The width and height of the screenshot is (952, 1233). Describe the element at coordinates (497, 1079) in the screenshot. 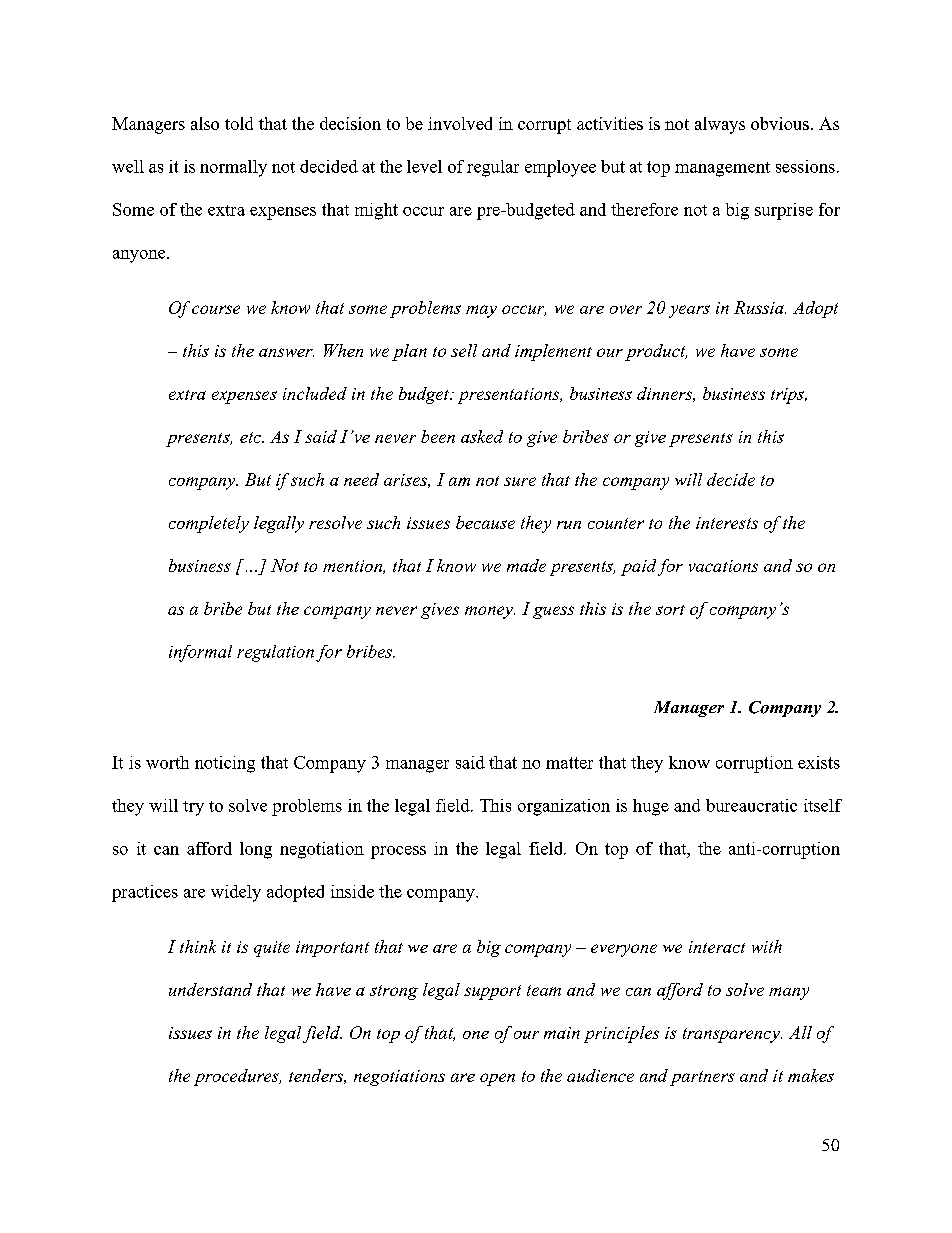

I see `open` at that location.
